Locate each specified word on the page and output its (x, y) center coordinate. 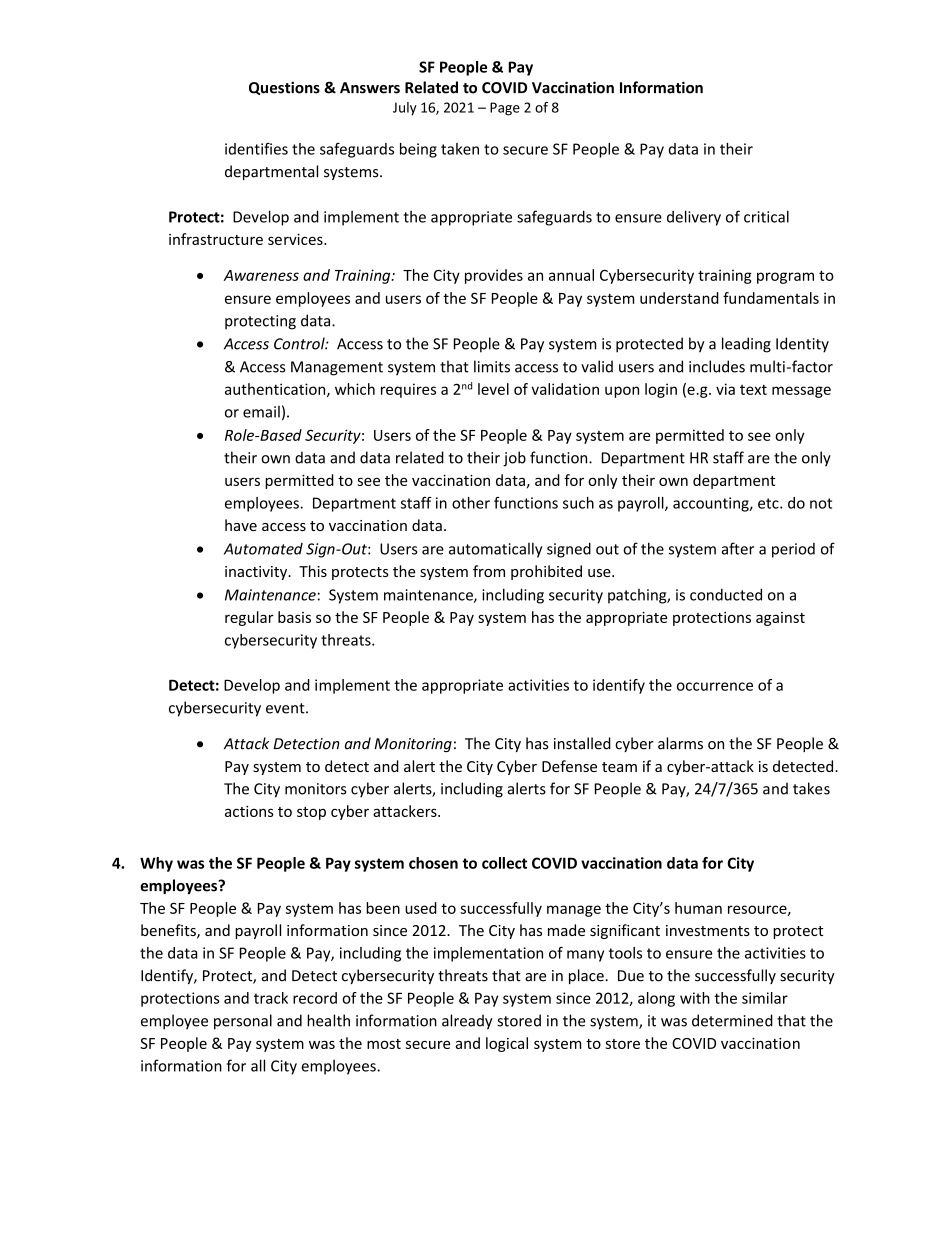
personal (243, 1022)
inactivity (257, 573)
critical (766, 216)
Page (505, 109)
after (737, 548)
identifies (256, 149)
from (489, 571)
